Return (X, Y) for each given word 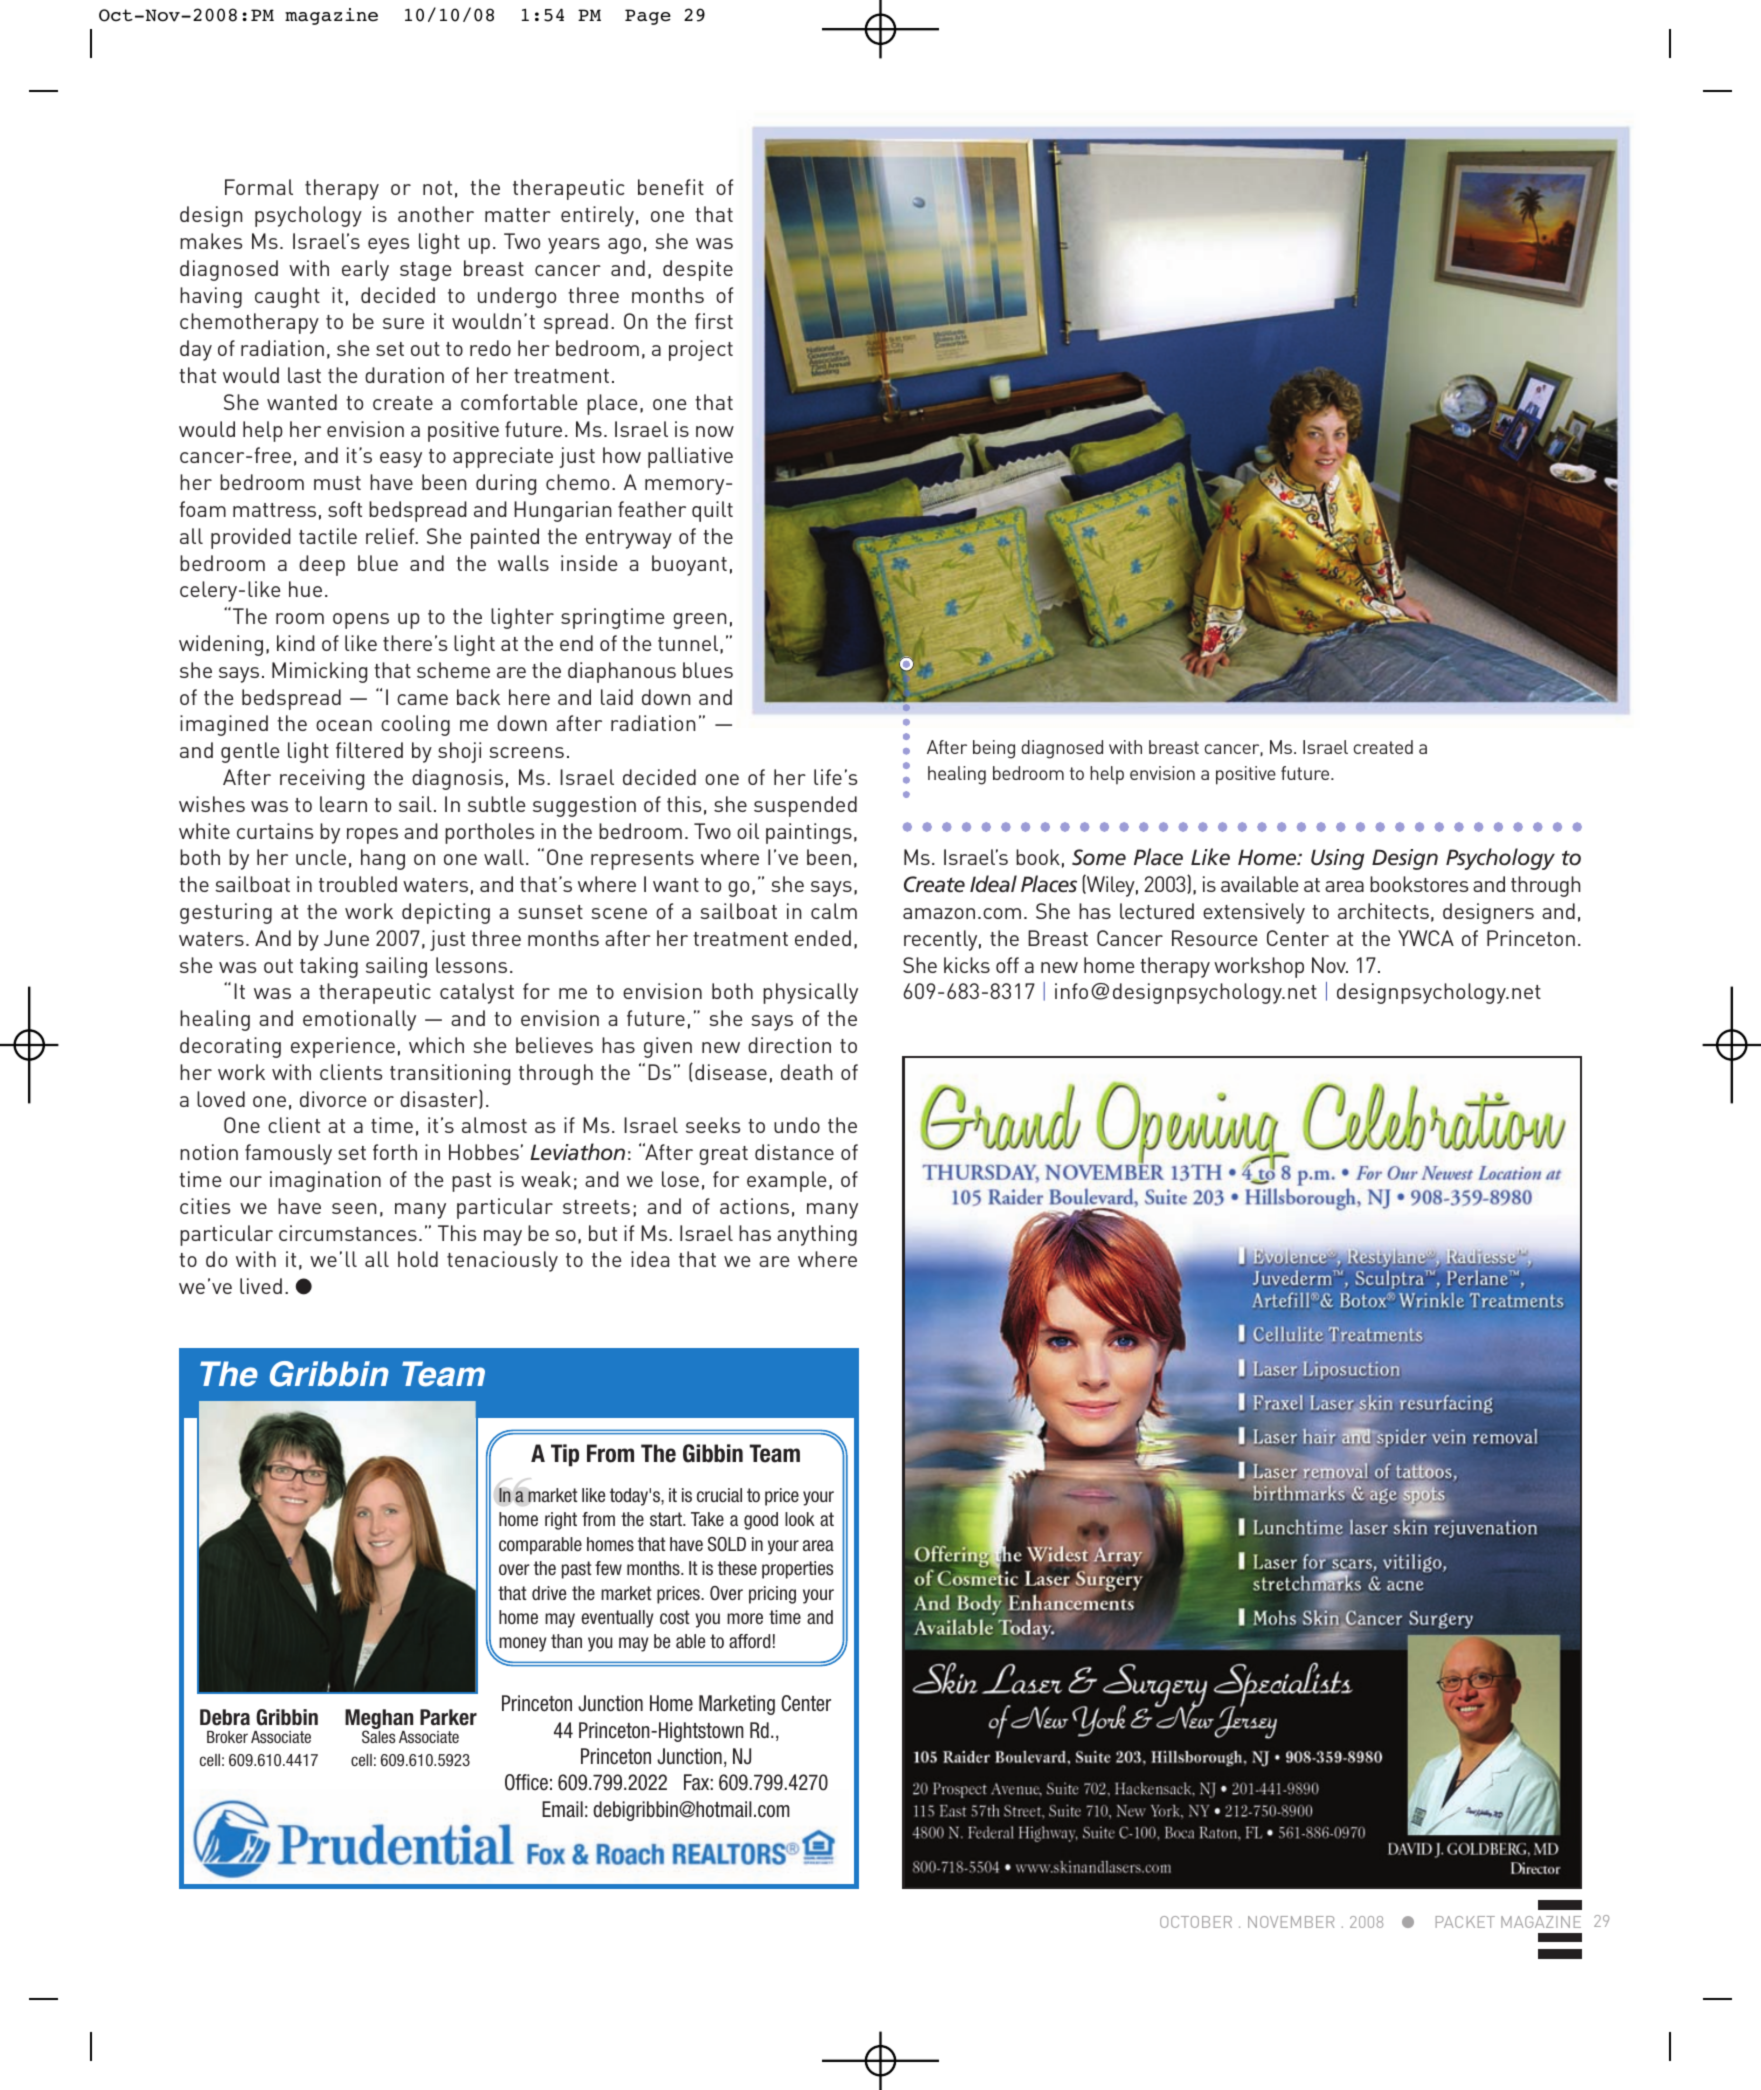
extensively (1254, 913)
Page (648, 17)
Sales (378, 1736)
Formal (259, 187)
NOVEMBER (1291, 1922)
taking (329, 967)
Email (562, 1809)
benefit (671, 187)
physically (810, 993)
